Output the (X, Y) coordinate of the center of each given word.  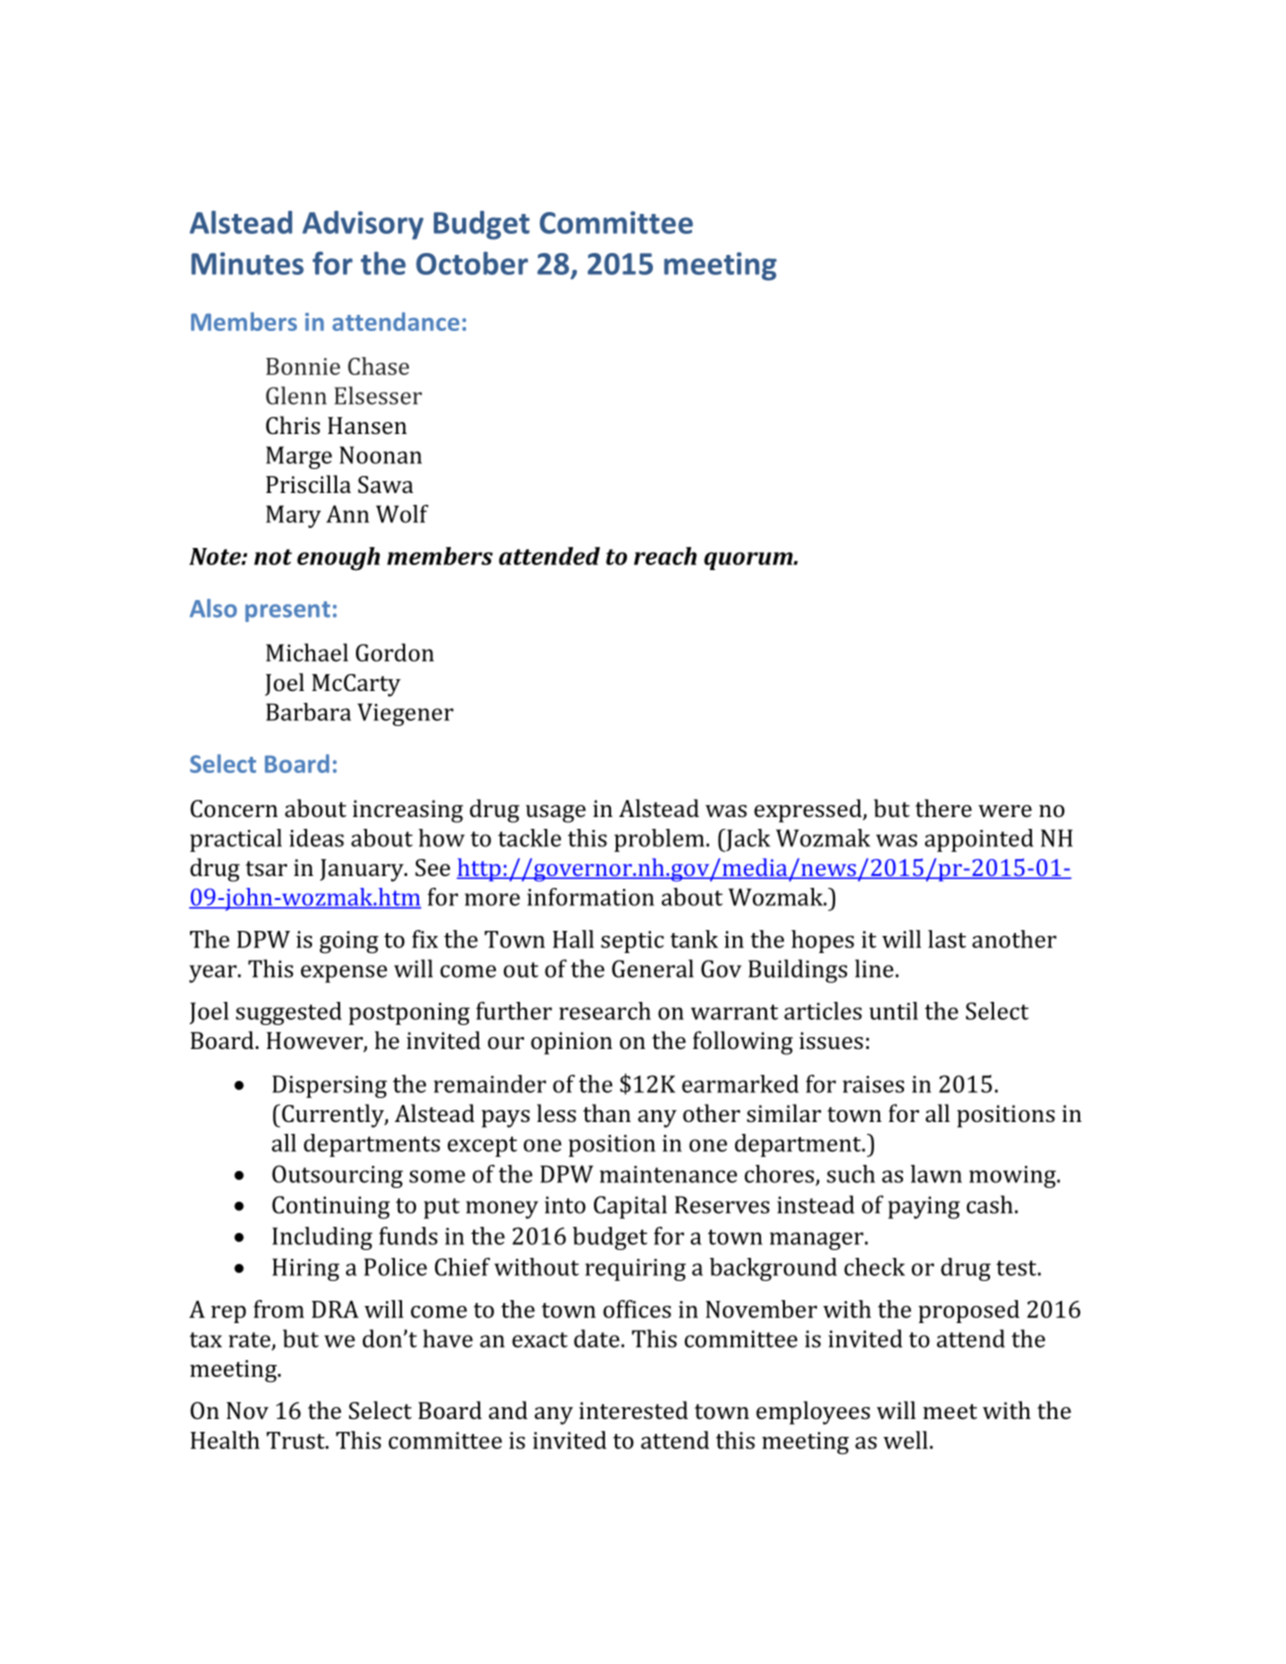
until (893, 1011)
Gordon (395, 652)
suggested (289, 1013)
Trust (297, 1440)
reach (665, 556)
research (605, 1011)
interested (633, 1410)
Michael (307, 652)
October (472, 263)
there (943, 808)
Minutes (247, 263)
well (905, 1440)
